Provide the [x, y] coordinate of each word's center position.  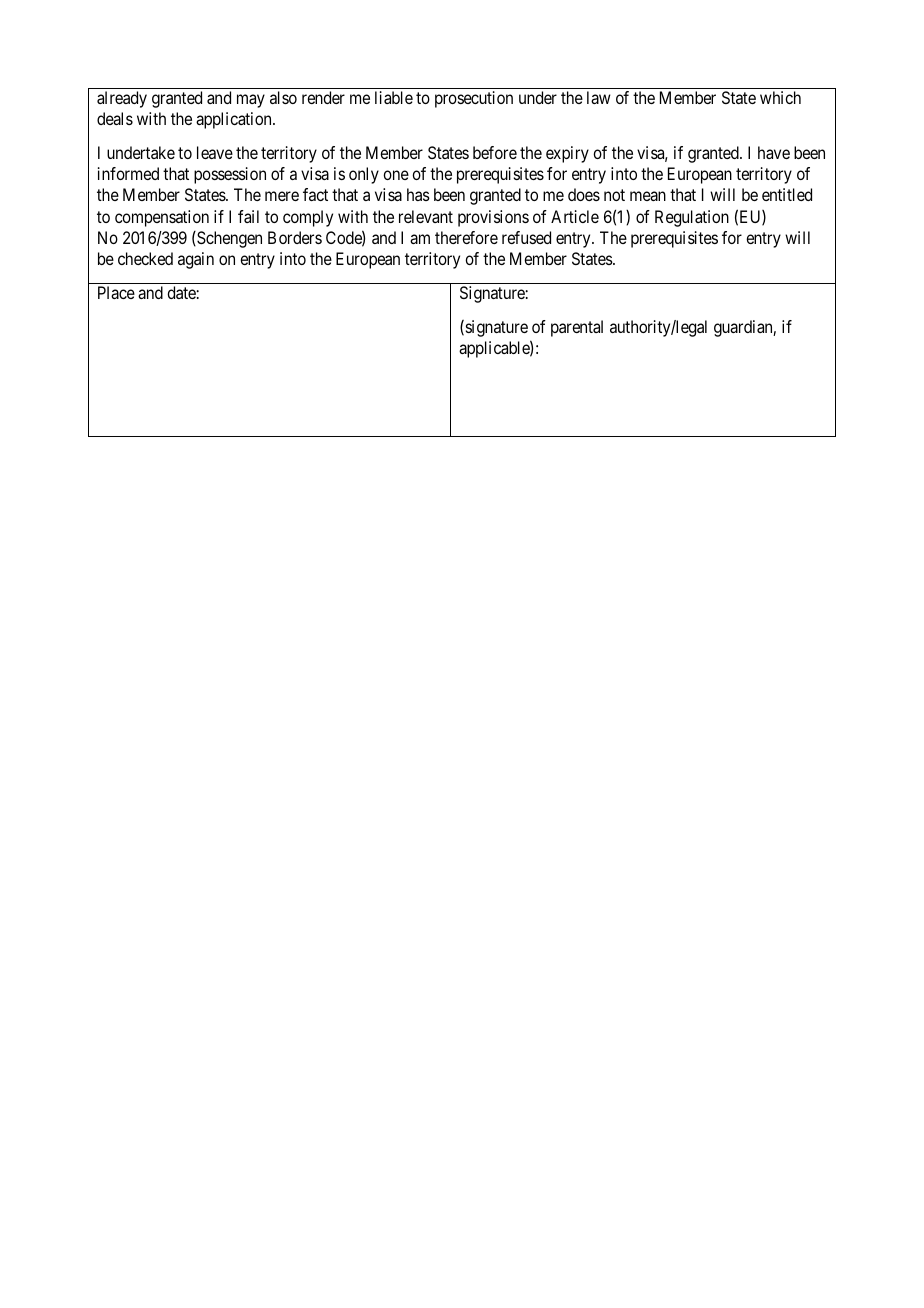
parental [577, 328]
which [780, 97]
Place [116, 292]
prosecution [474, 99]
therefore [466, 237]
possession [230, 175]
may [251, 101]
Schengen [228, 239]
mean [648, 196]
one [396, 175]
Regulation [692, 218]
